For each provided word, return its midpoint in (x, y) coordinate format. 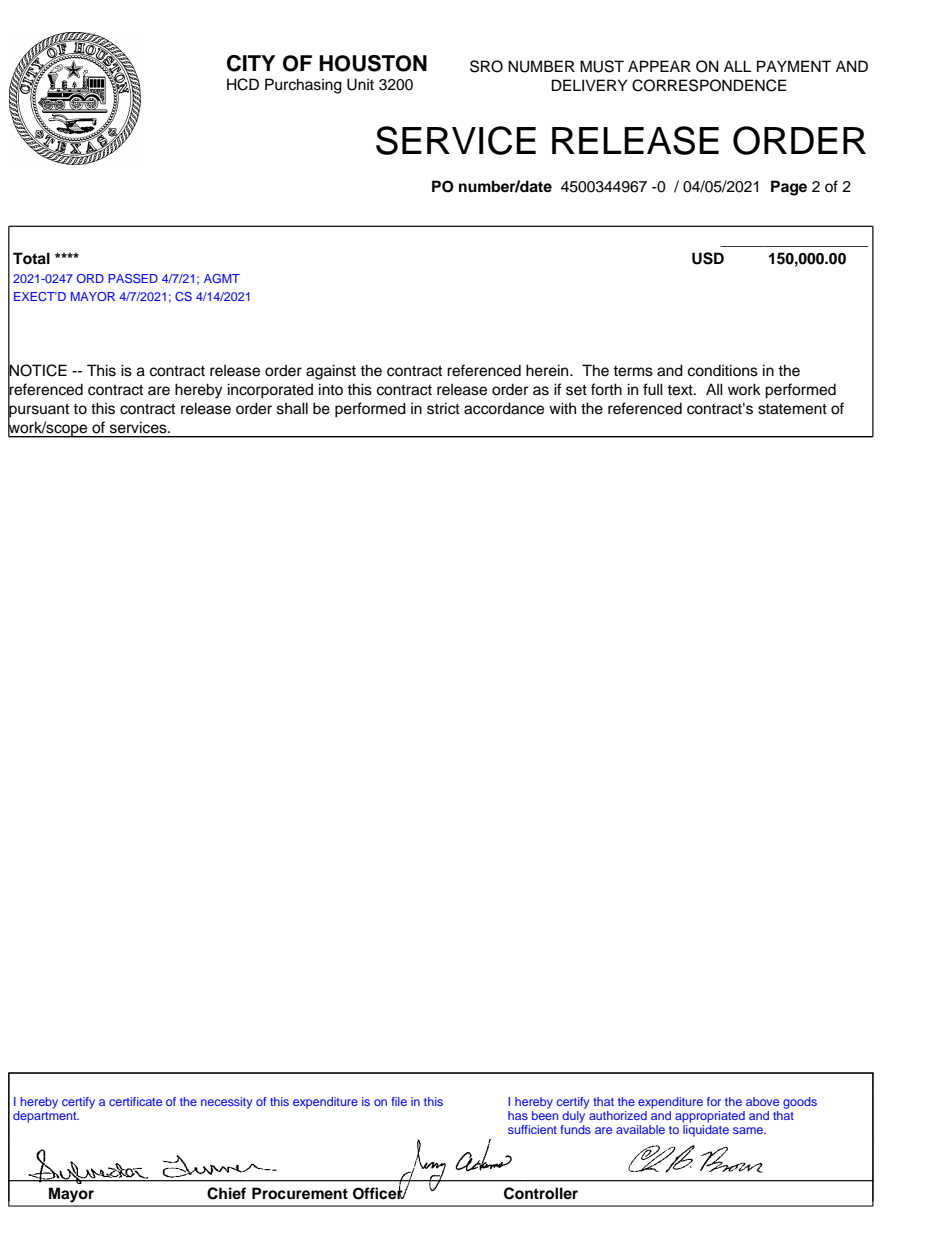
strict (443, 408)
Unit (360, 84)
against (331, 372)
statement (792, 409)
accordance (504, 408)
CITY (251, 63)
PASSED (133, 278)
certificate (135, 1101)
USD (708, 258)
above (762, 1101)
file (399, 1101)
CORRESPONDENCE (709, 85)
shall (292, 408)
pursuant (38, 410)
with (562, 408)
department (46, 1117)
